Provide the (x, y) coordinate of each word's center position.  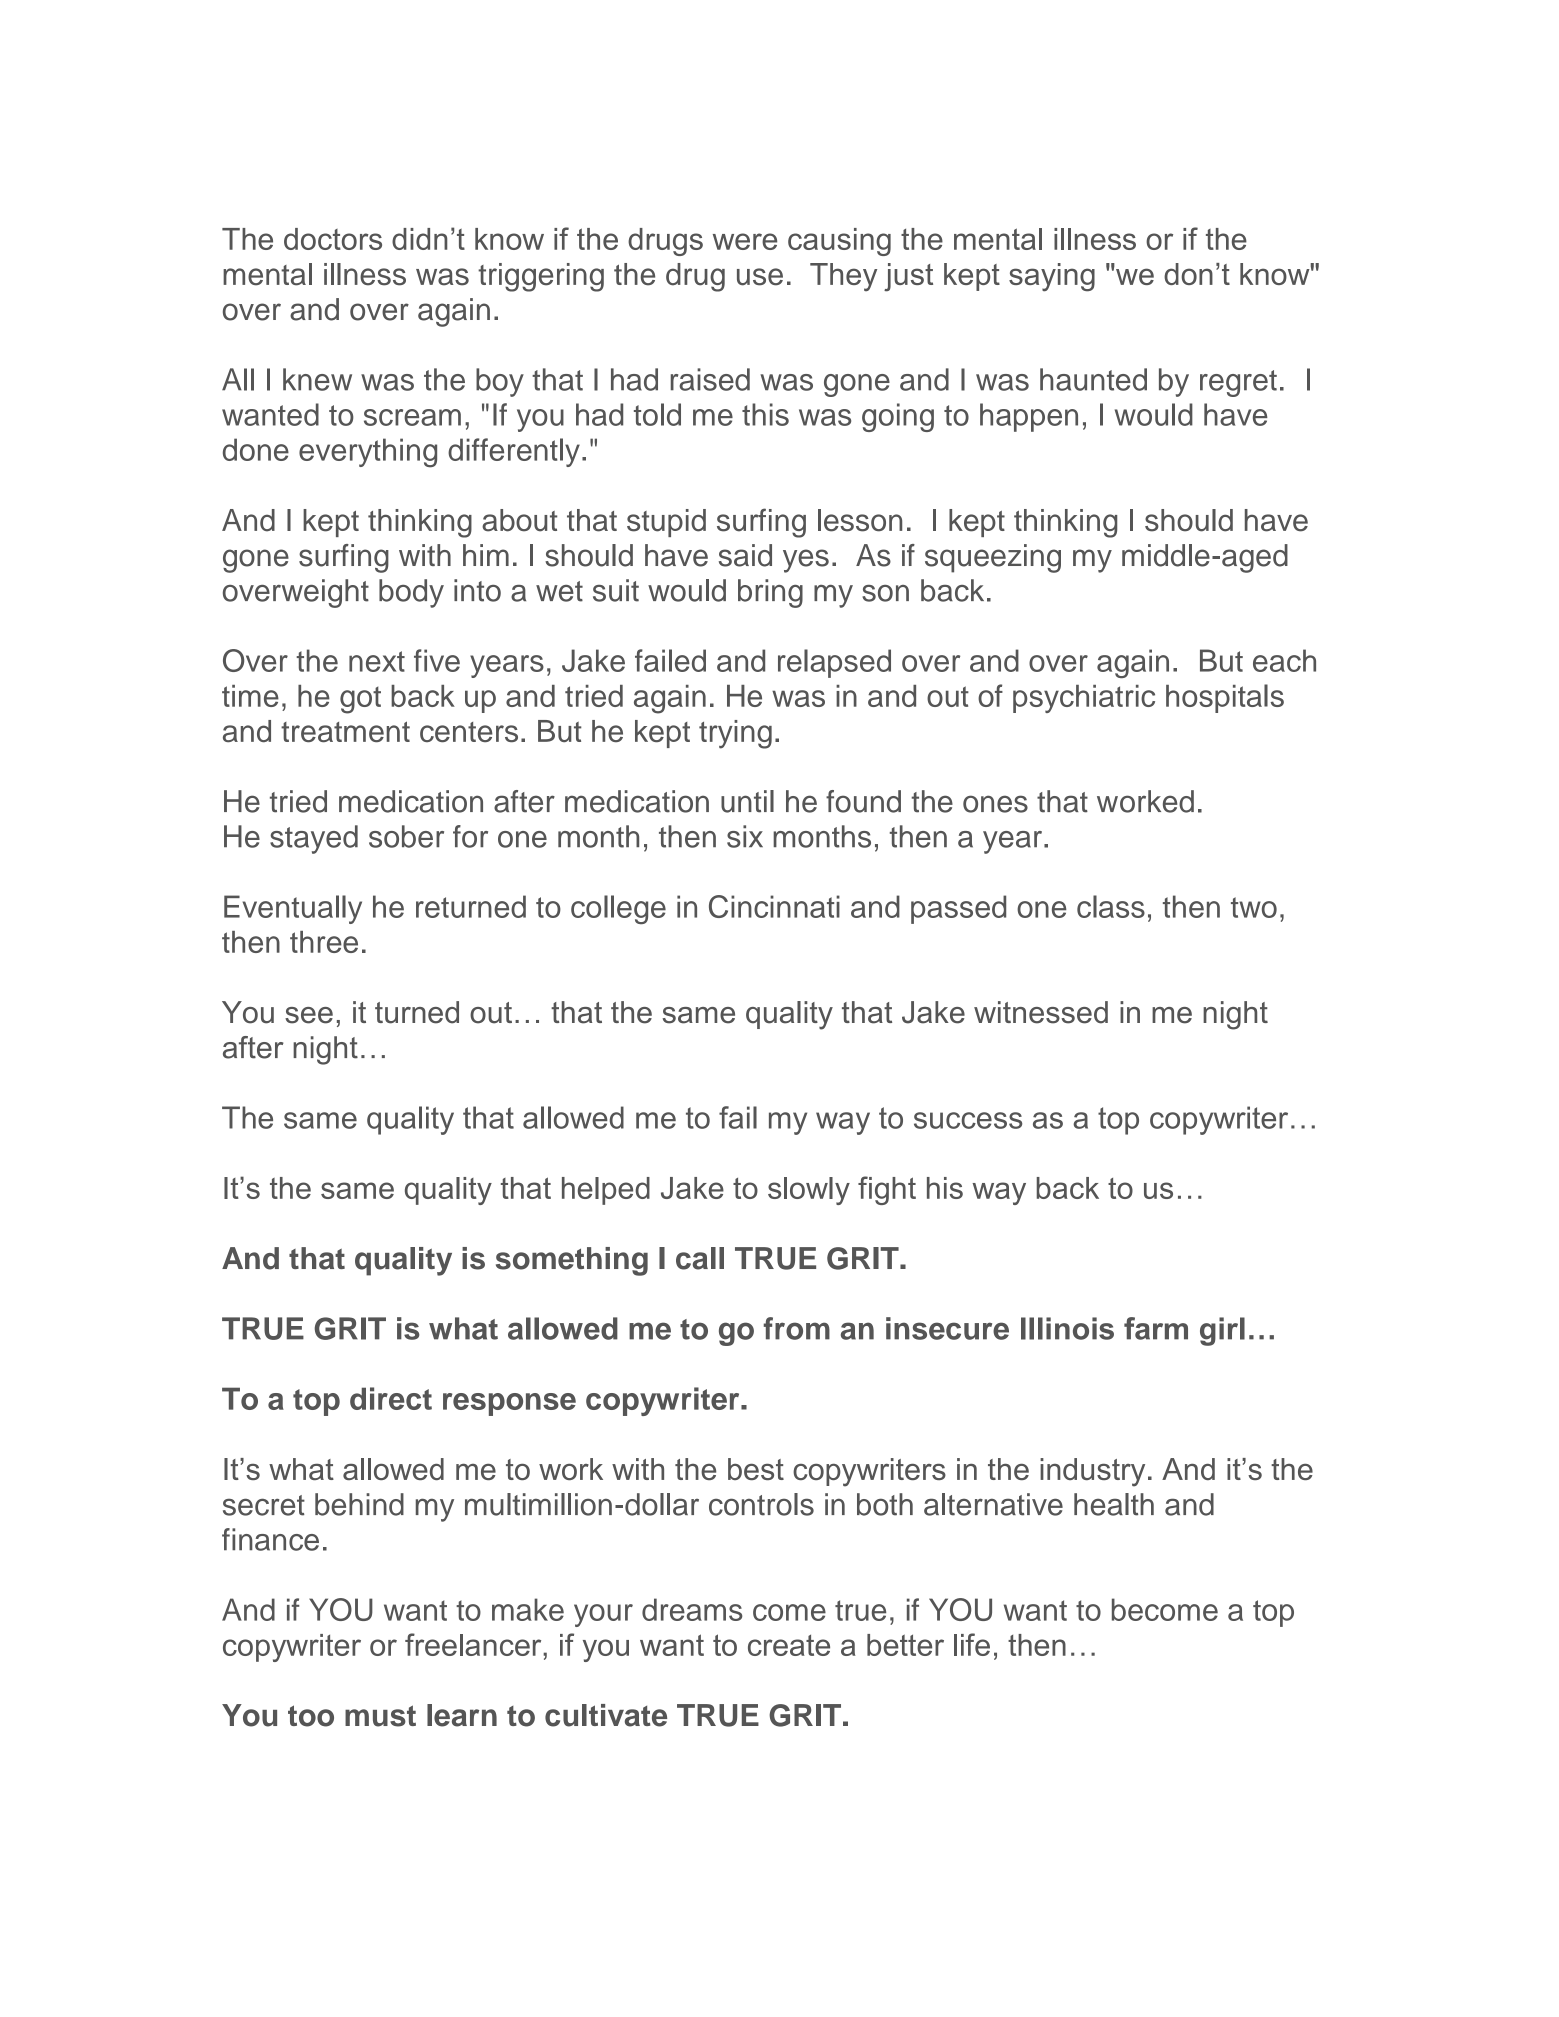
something (572, 1261)
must (380, 1716)
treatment (345, 731)
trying (735, 734)
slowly (809, 1191)
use (760, 277)
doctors (333, 239)
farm (1156, 1328)
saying (1052, 277)
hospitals (1225, 698)
